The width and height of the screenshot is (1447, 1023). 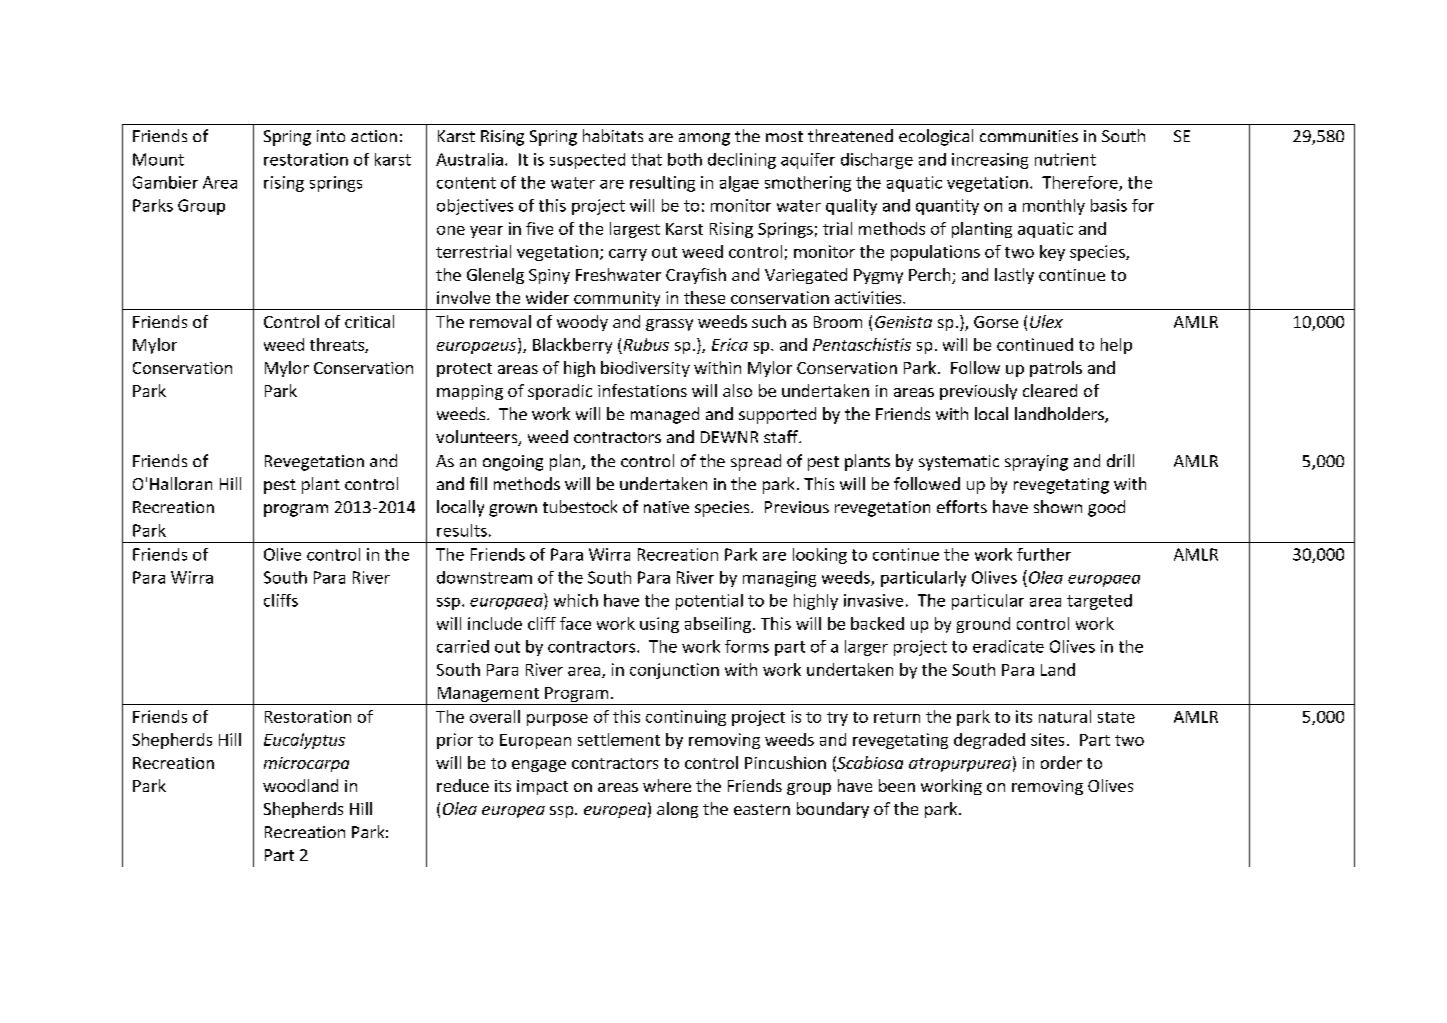 What do you see at coordinates (331, 136) in the screenshot?
I see `into` at bounding box center [331, 136].
